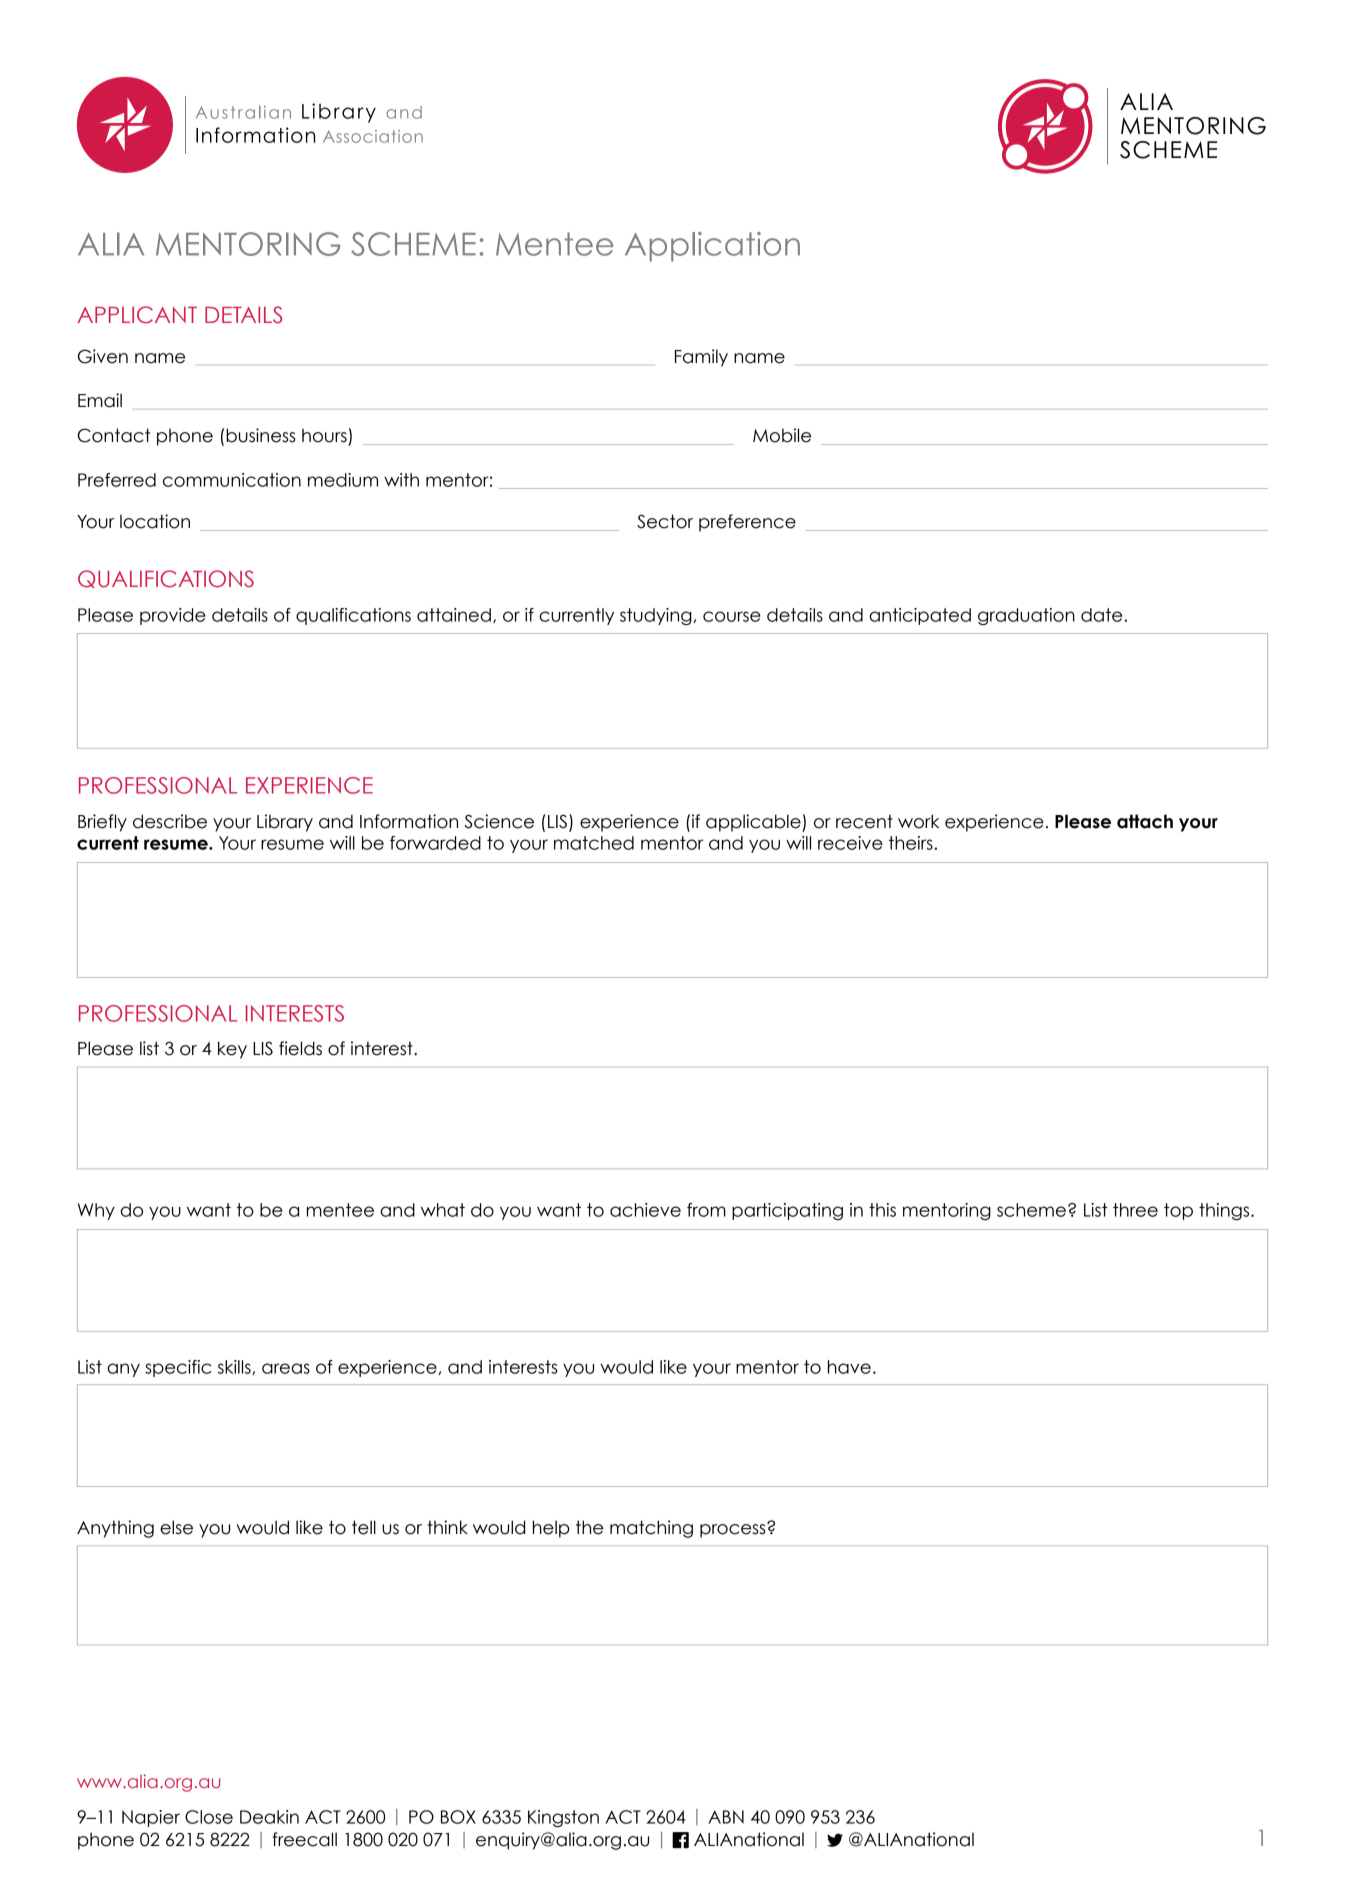  Describe the element at coordinates (96, 1211) in the page. I see `Why` at that location.
